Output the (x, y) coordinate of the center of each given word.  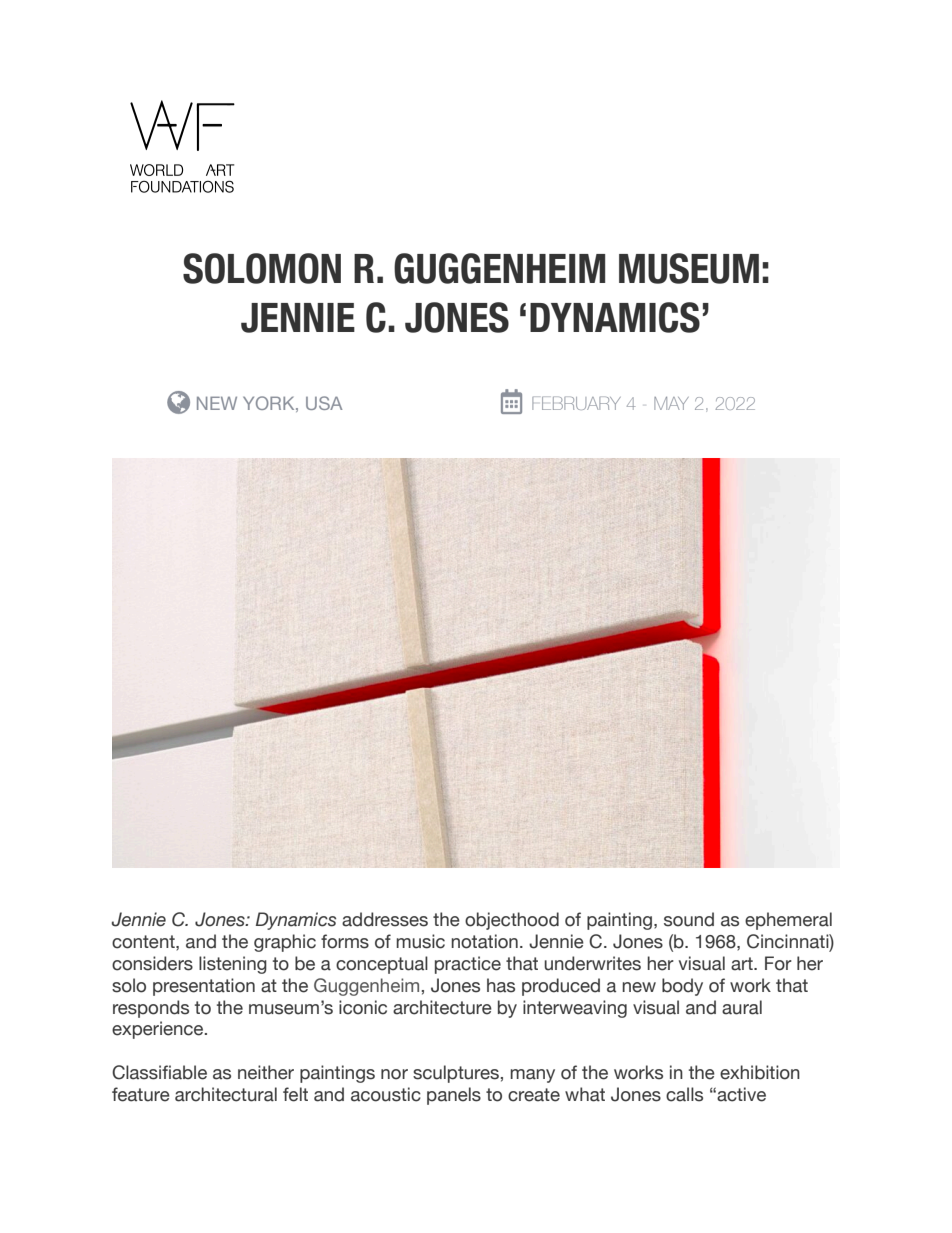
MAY (671, 403)
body (682, 987)
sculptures (456, 1074)
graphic (285, 943)
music (420, 941)
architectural (226, 1094)
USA (324, 403)
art (743, 964)
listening (233, 965)
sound (689, 919)
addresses (385, 919)
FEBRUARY (576, 403)
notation (484, 941)
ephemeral (788, 921)
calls (684, 1094)
